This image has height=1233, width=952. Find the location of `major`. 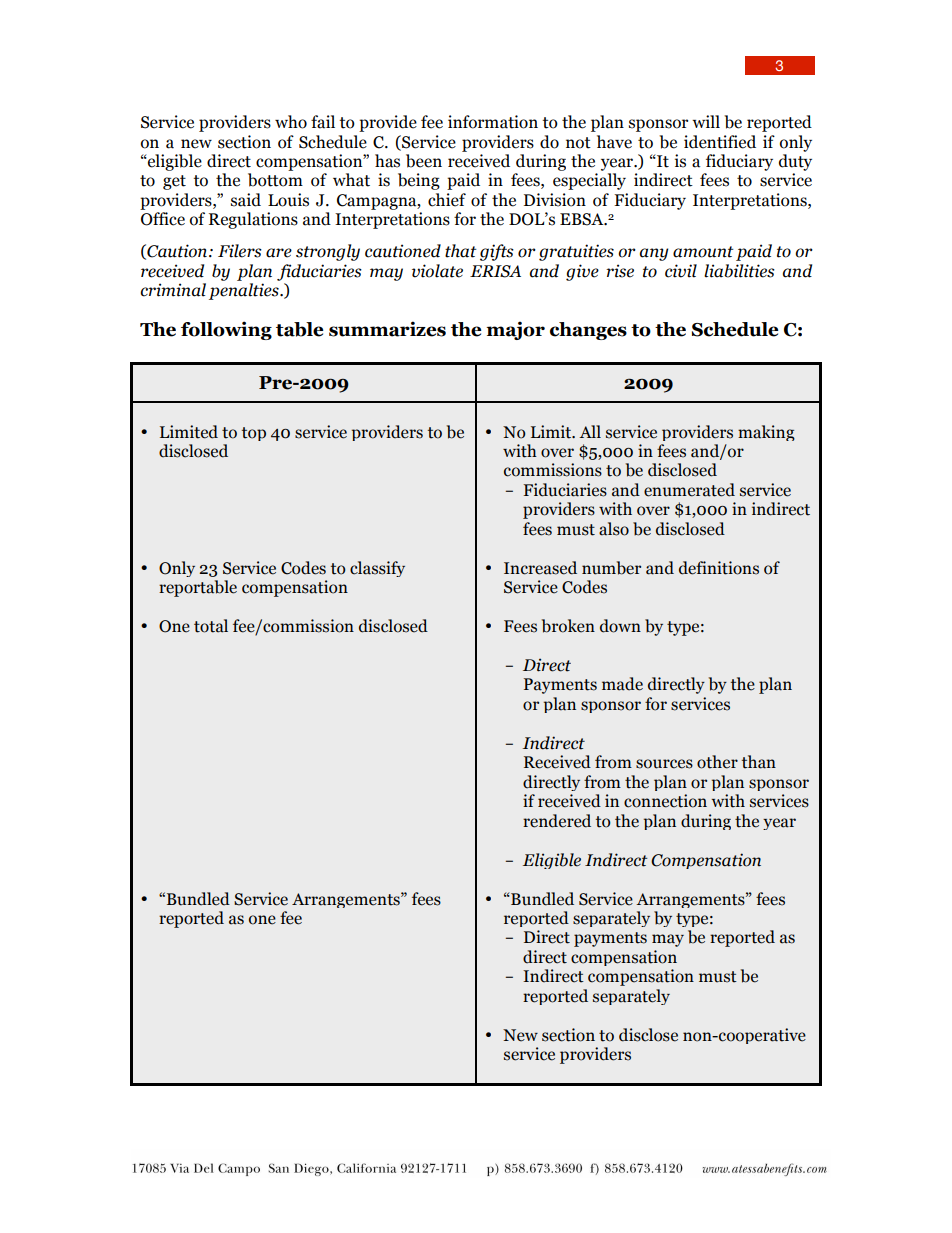

major is located at coordinates (515, 330).
